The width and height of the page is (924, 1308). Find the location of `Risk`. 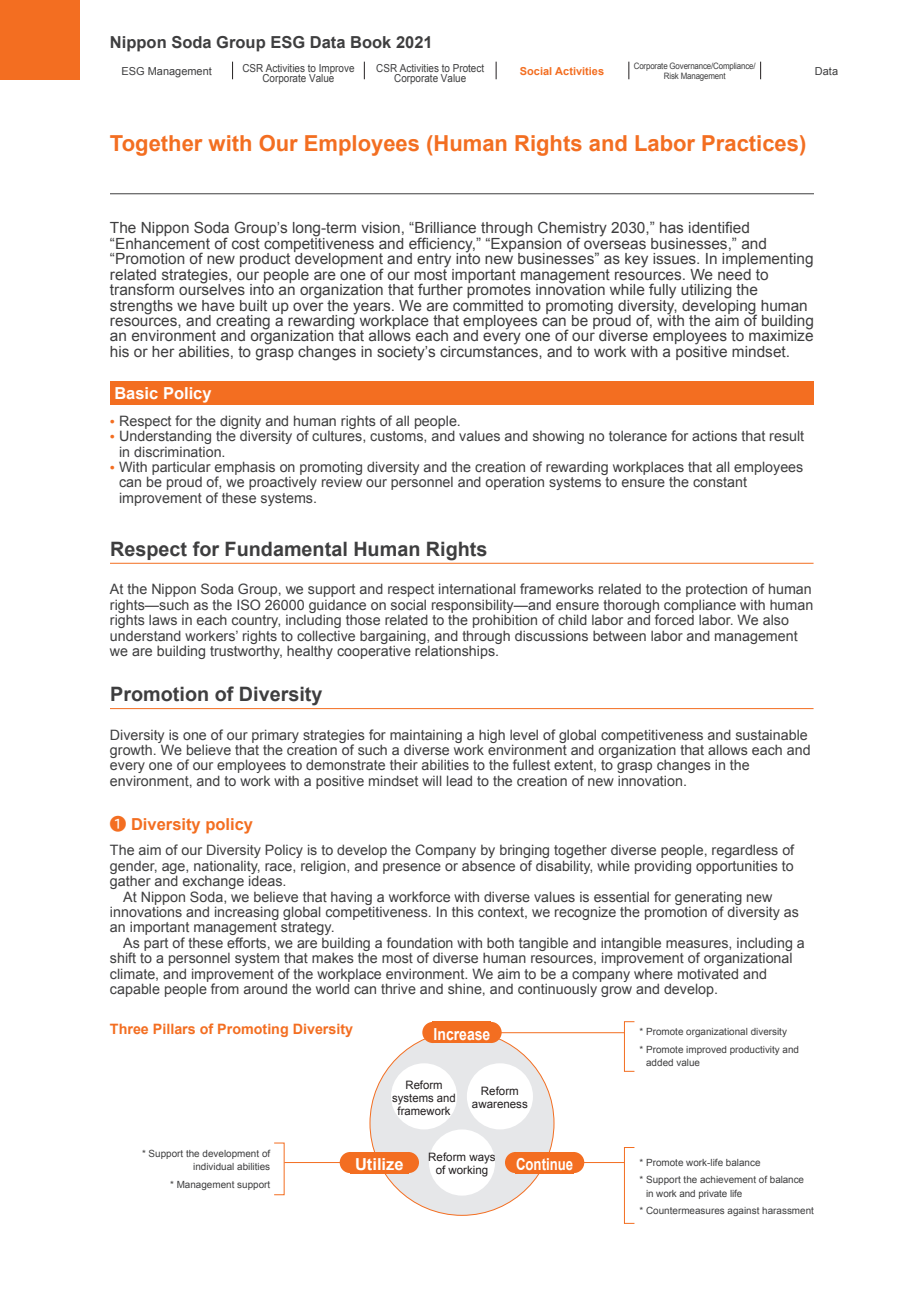

Risk is located at coordinates (671, 75).
